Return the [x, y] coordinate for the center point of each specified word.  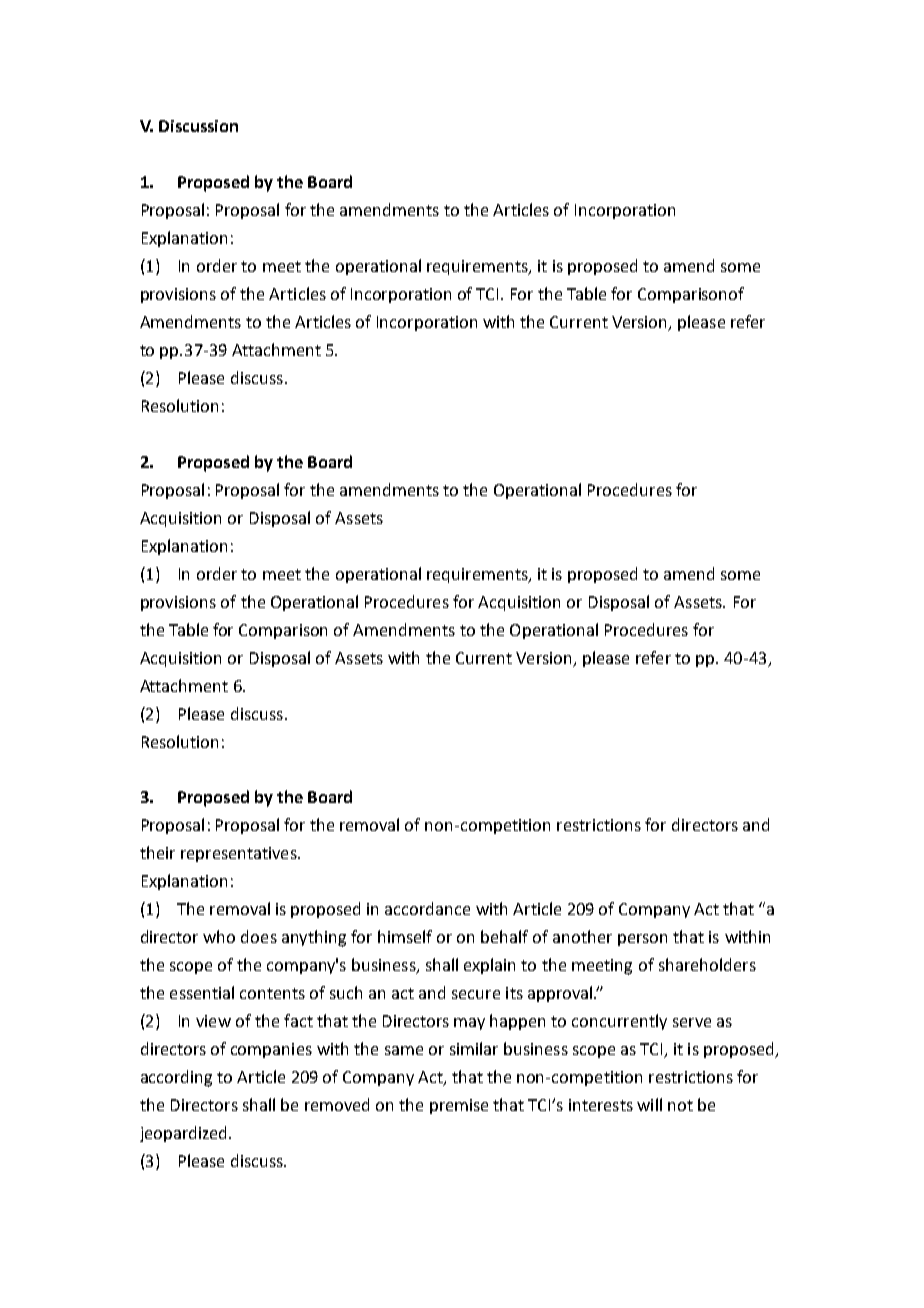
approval [560, 994]
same [404, 1050]
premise [459, 1106]
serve [692, 1022]
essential [202, 992]
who [219, 936]
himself [405, 936]
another [582, 936]
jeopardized [183, 1134]
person [642, 940]
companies [271, 1050]
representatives [240, 854]
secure [476, 994]
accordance [427, 908]
